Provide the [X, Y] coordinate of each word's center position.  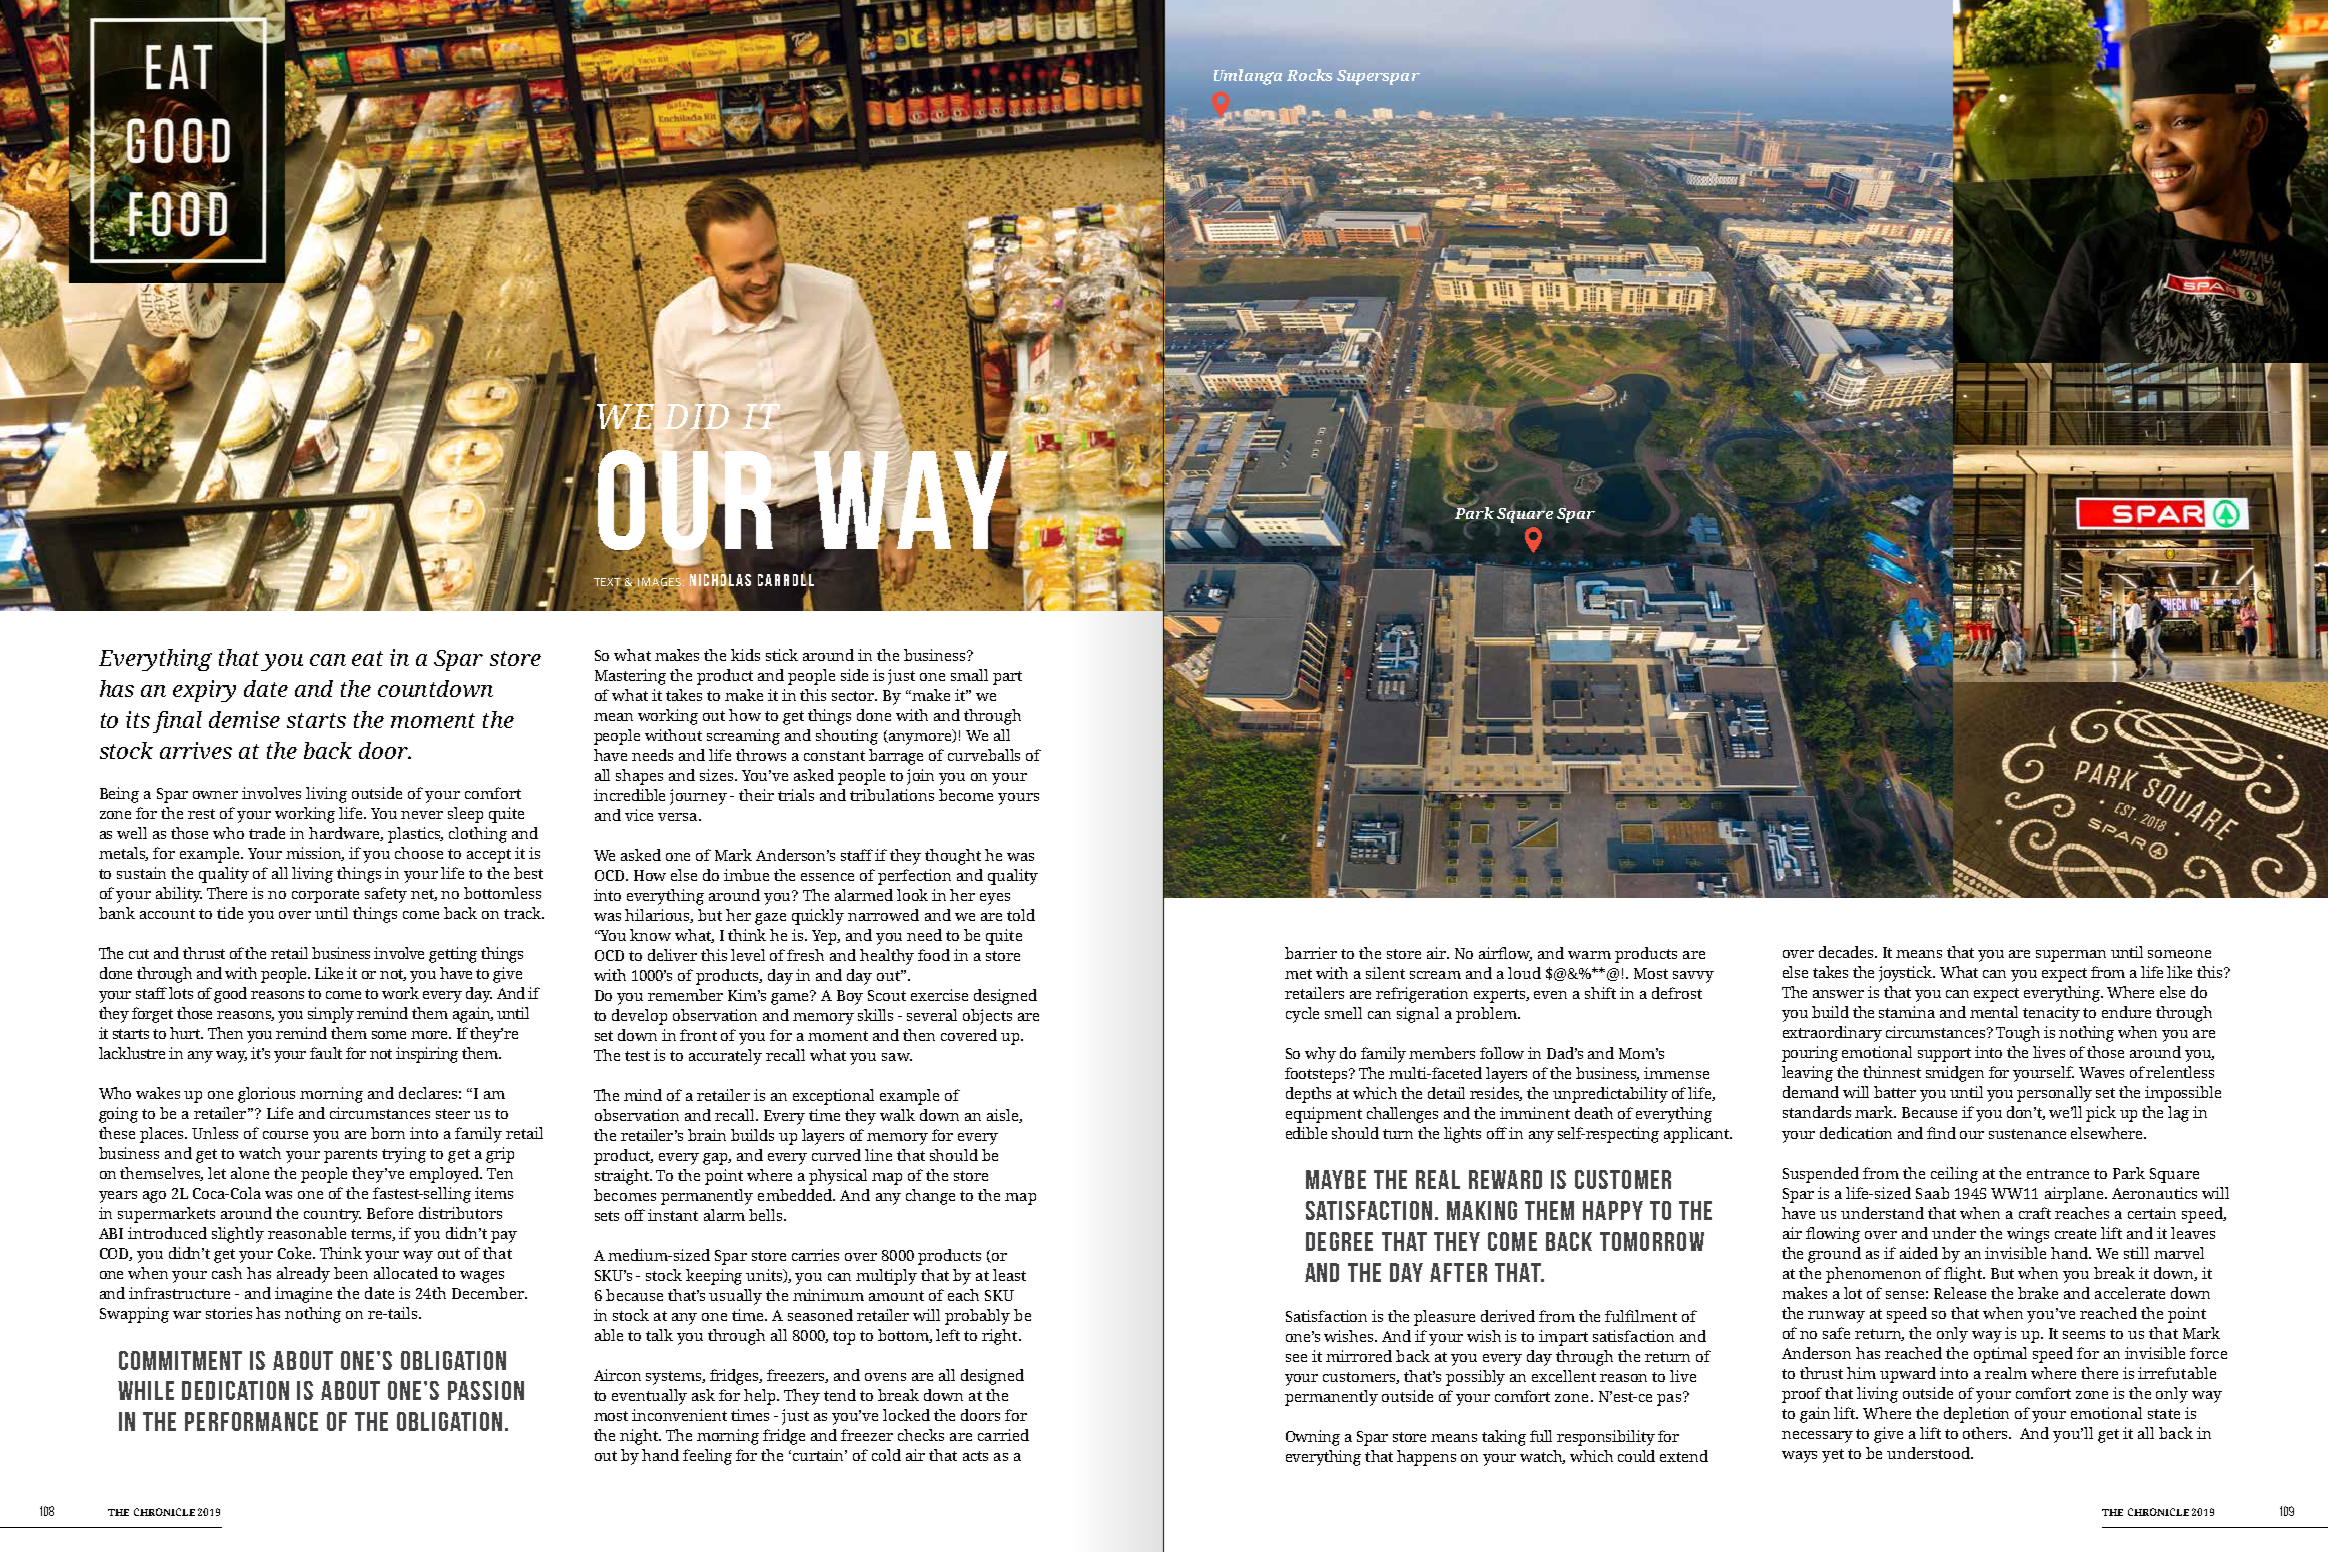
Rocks [1309, 75]
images [659, 582]
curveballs [984, 755]
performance [251, 1421]
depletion [1976, 1415]
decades [1847, 952]
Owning [1313, 1438]
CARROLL [786, 580]
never [422, 815]
